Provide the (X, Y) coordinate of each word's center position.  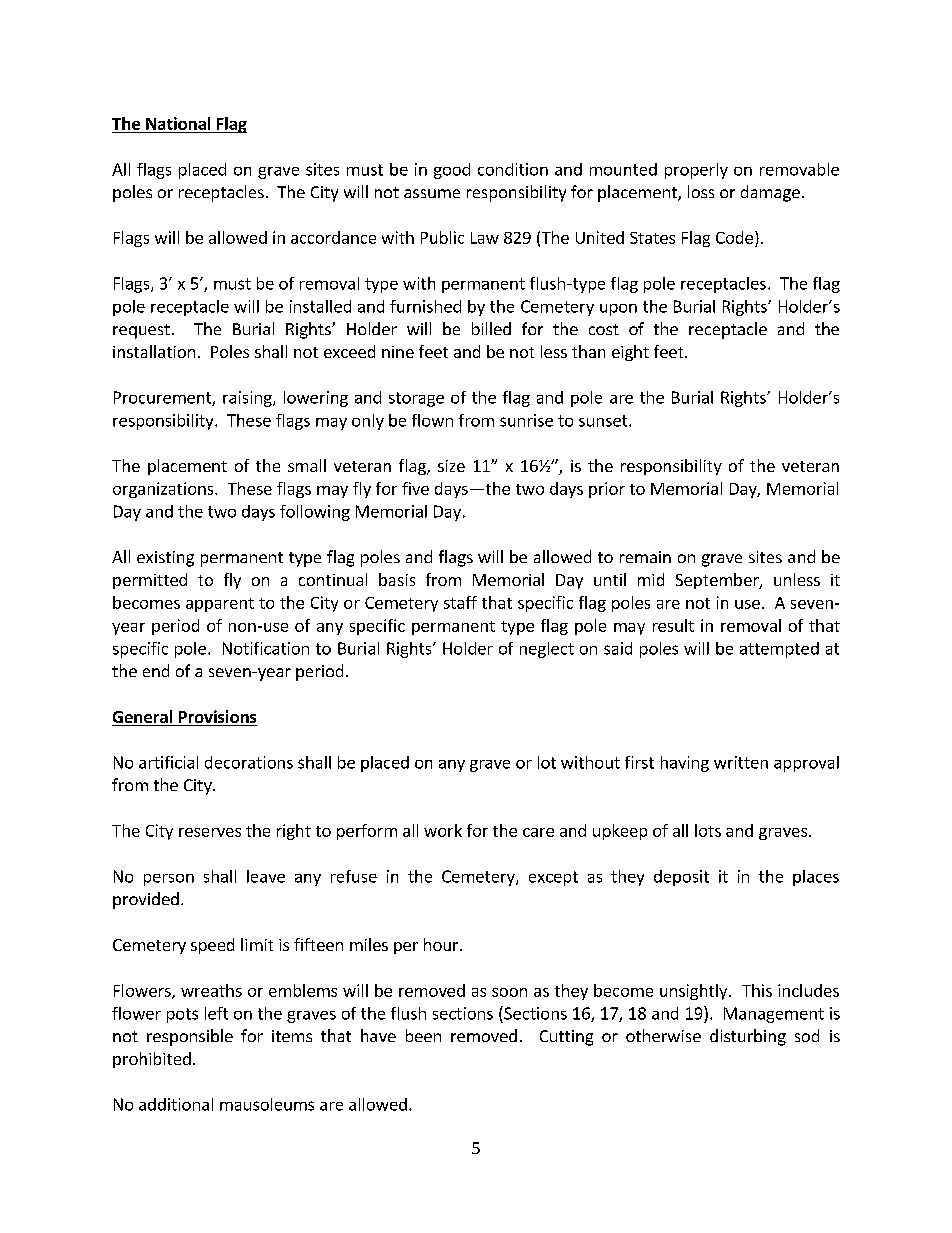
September (718, 581)
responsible (190, 1037)
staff (460, 602)
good (452, 171)
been (423, 1035)
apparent (220, 605)
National (178, 123)
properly (696, 171)
